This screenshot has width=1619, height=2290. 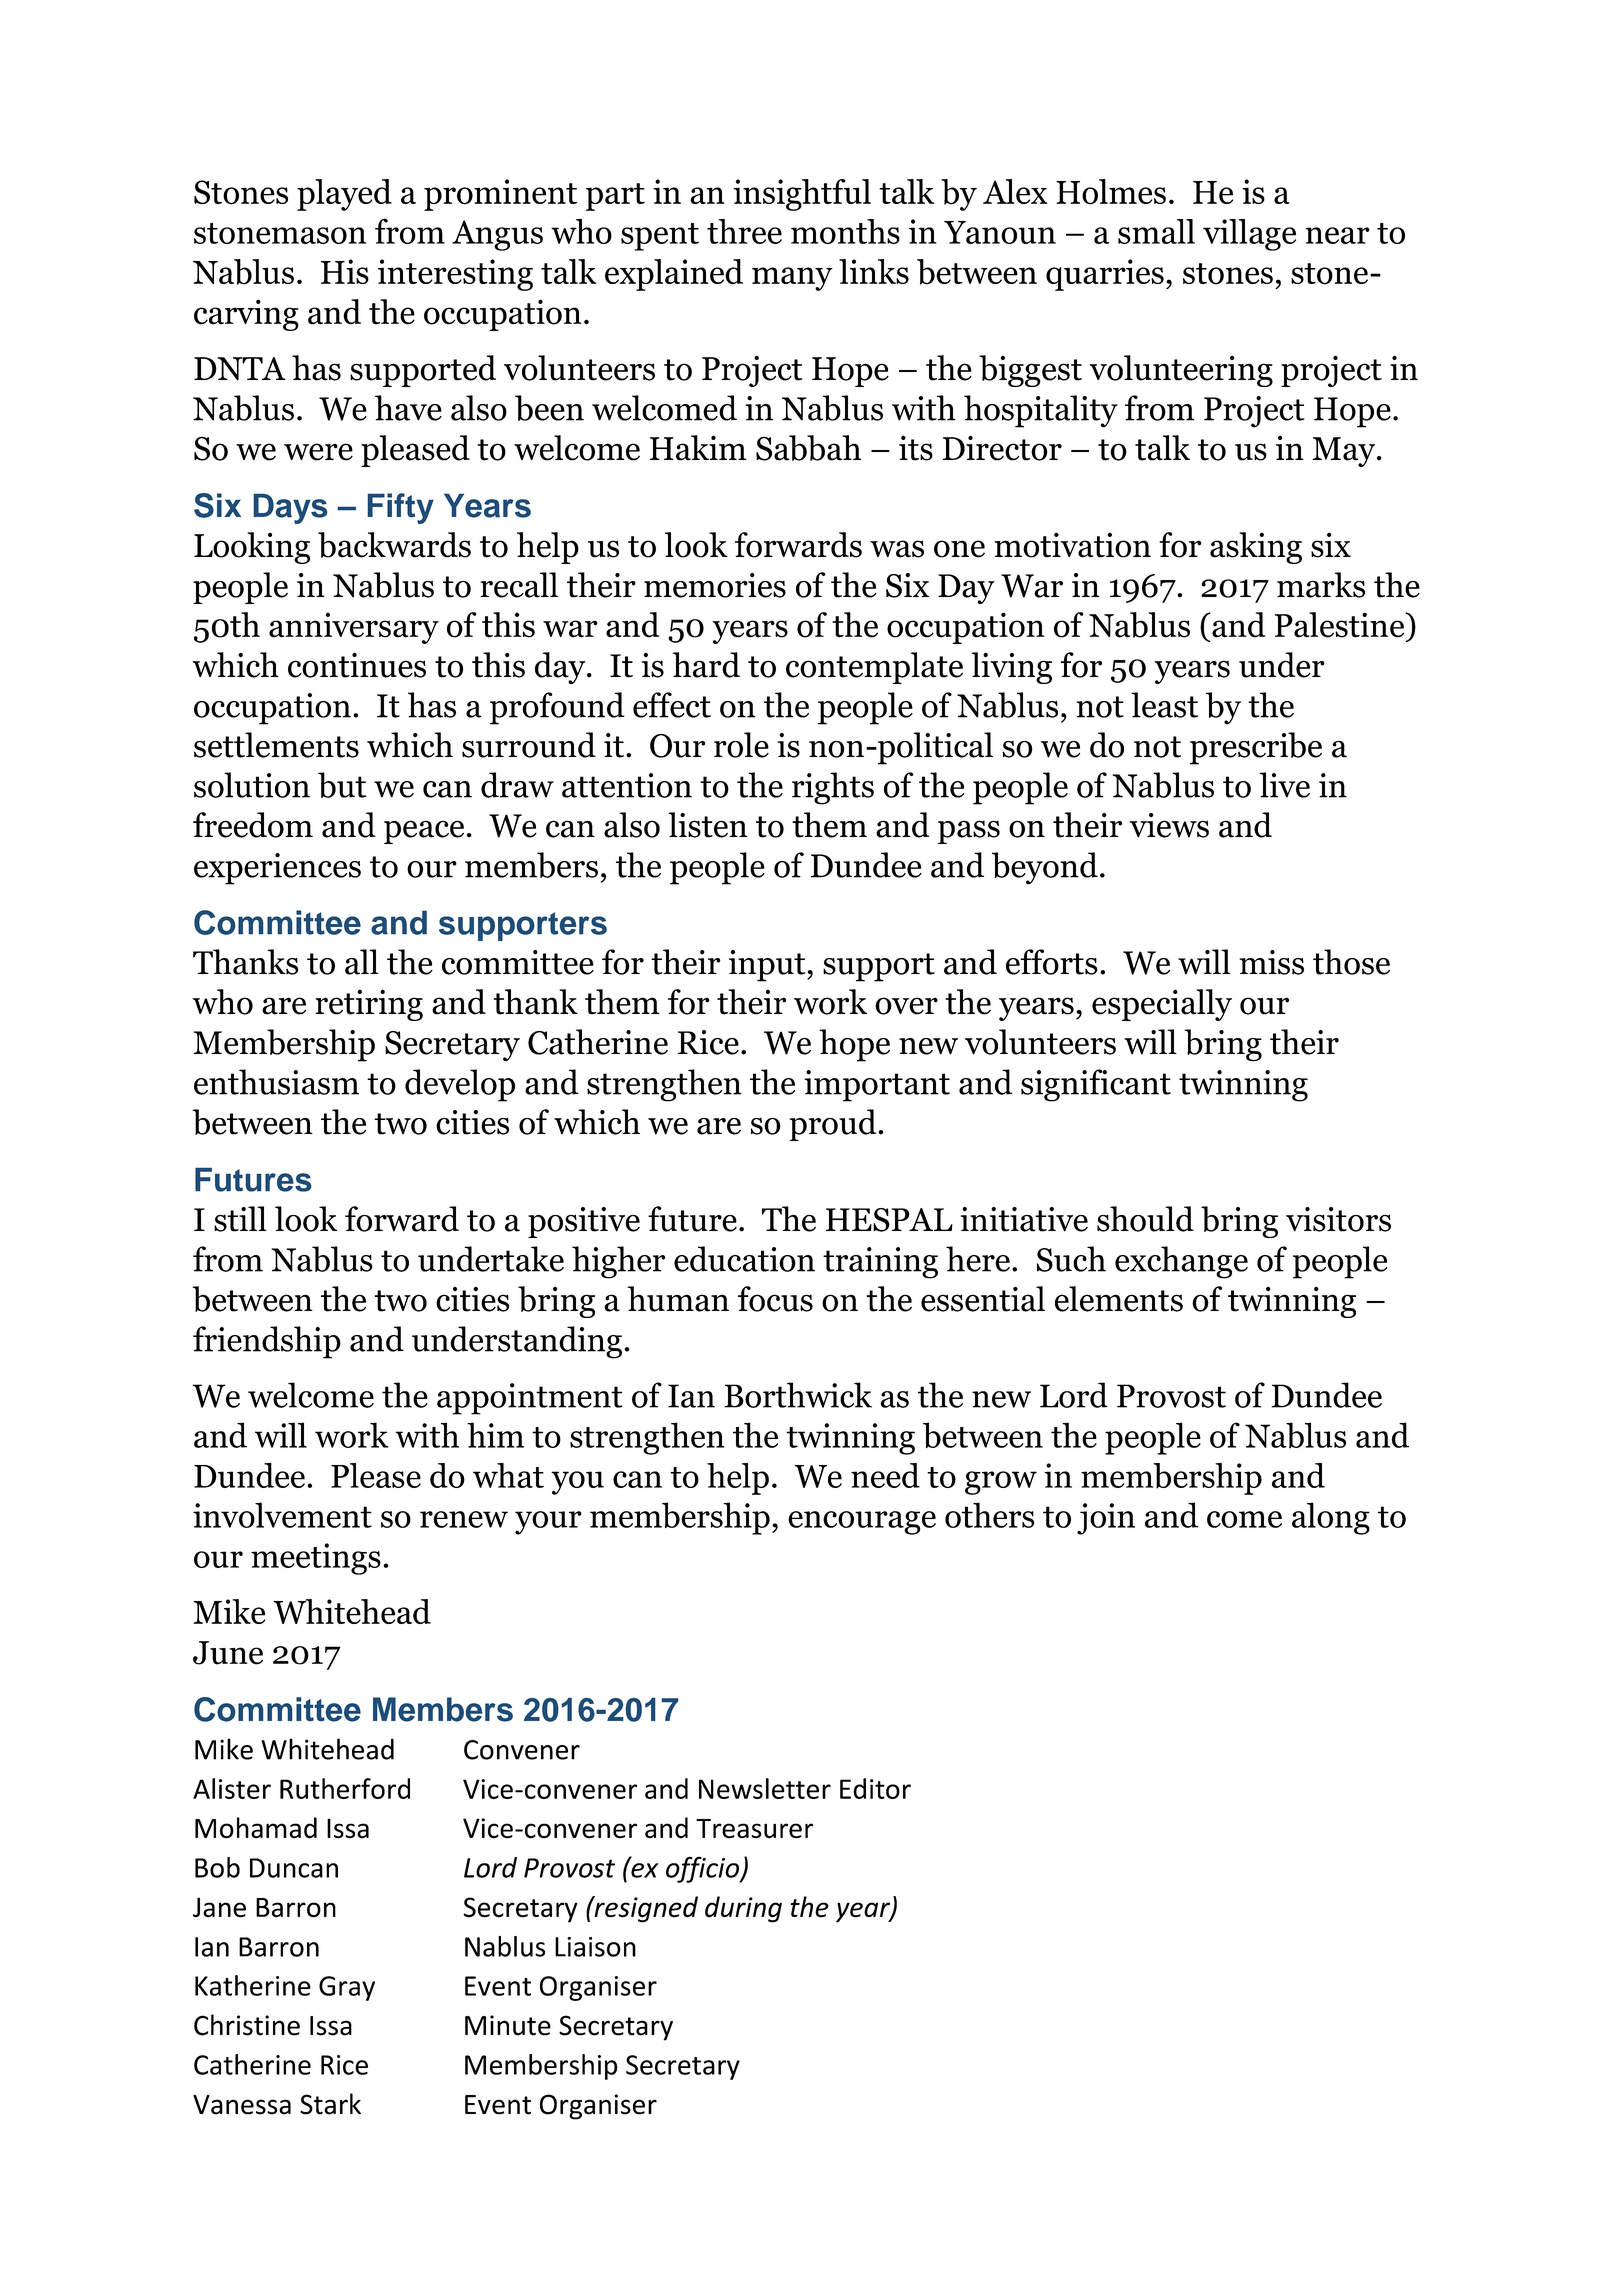 I want to click on Gray, so click(x=347, y=1988).
